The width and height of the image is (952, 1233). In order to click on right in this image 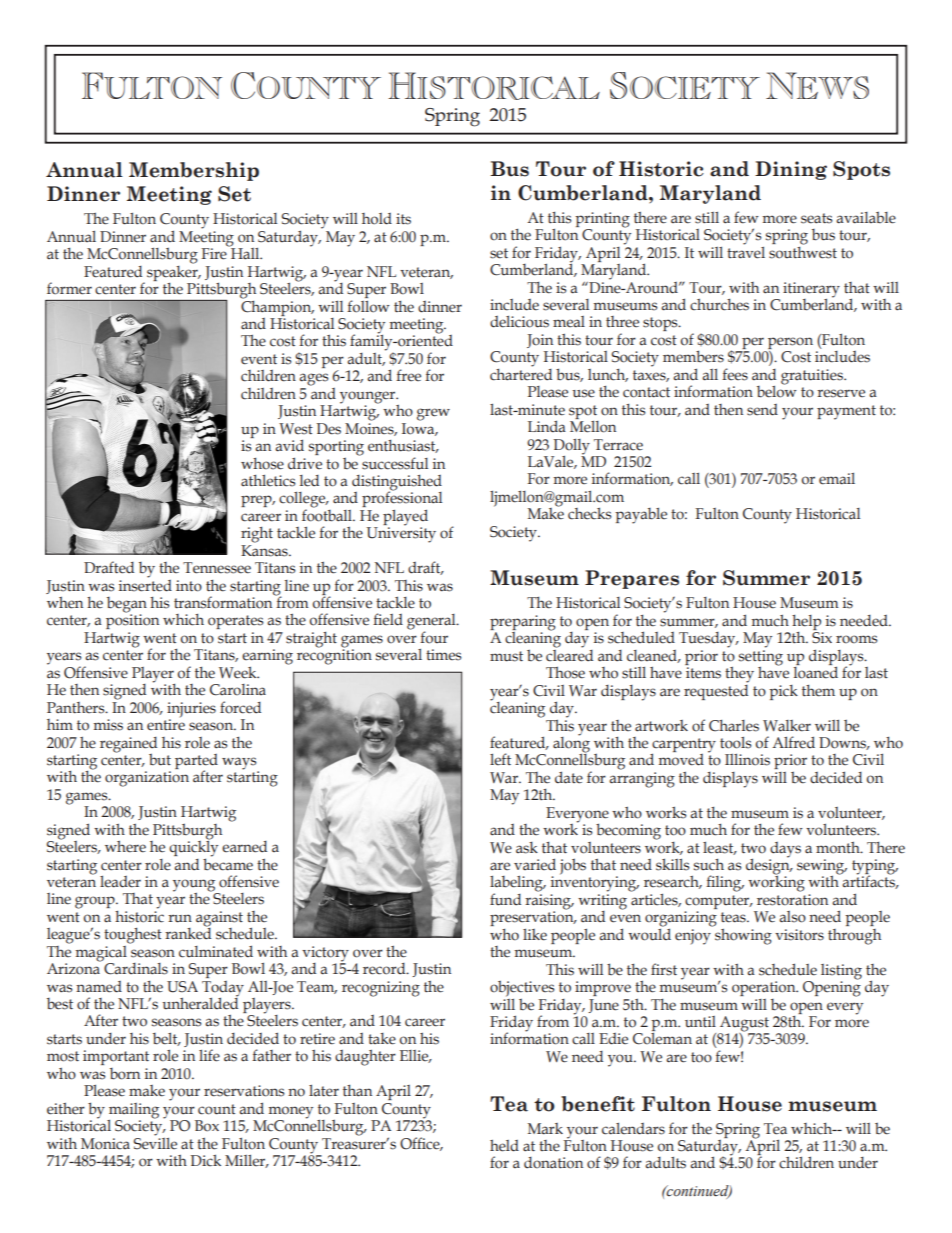, I will do `click(257, 535)`.
